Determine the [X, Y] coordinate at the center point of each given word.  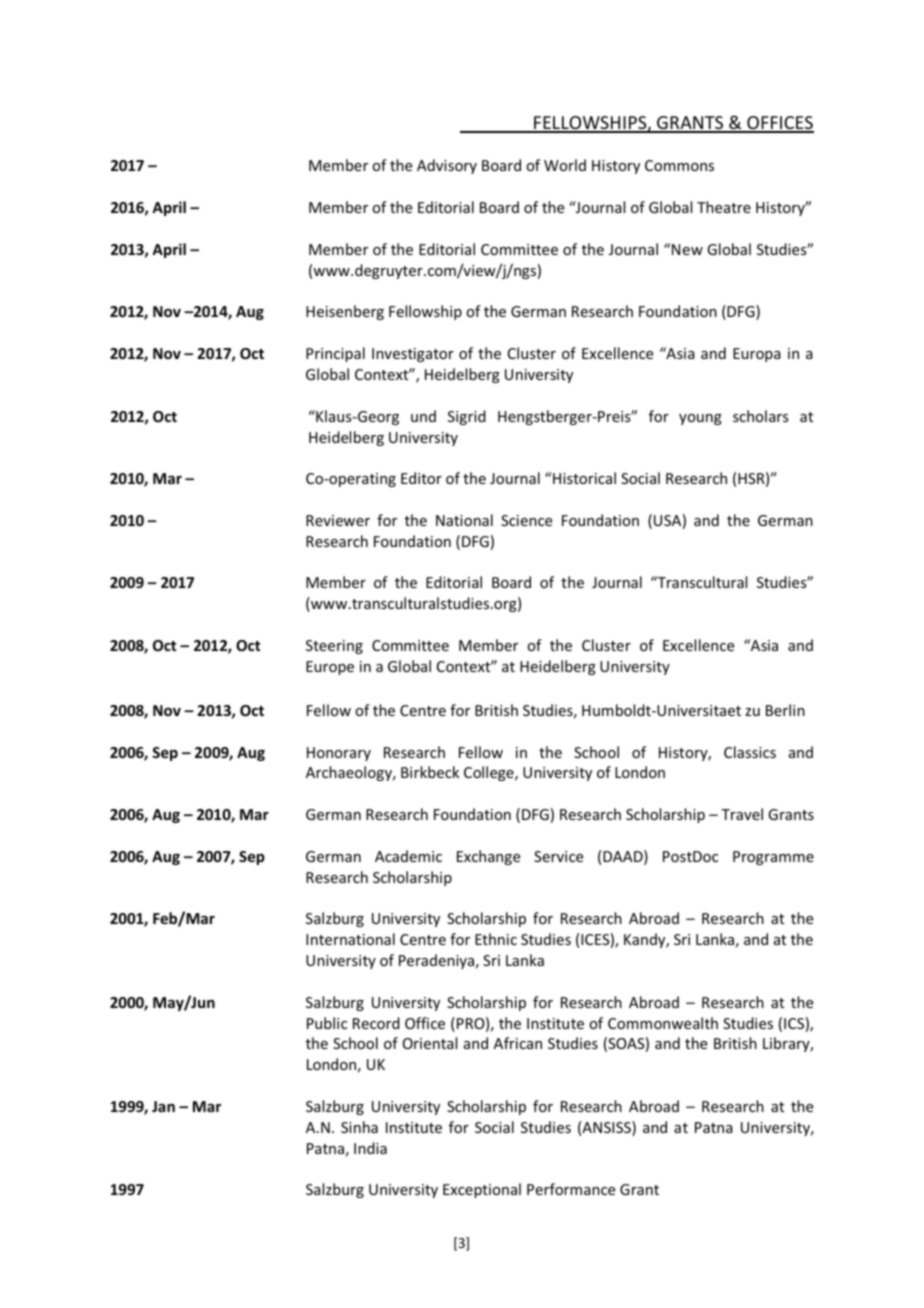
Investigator [413, 355]
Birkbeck [430, 772]
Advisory [447, 166]
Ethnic [496, 939]
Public [327, 1023]
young [700, 419]
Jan [163, 1106]
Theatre [724, 207]
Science [526, 520]
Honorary [339, 754]
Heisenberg [345, 312]
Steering [334, 647]
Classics [750, 752]
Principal [335, 354]
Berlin [785, 710]
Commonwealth [663, 1023]
